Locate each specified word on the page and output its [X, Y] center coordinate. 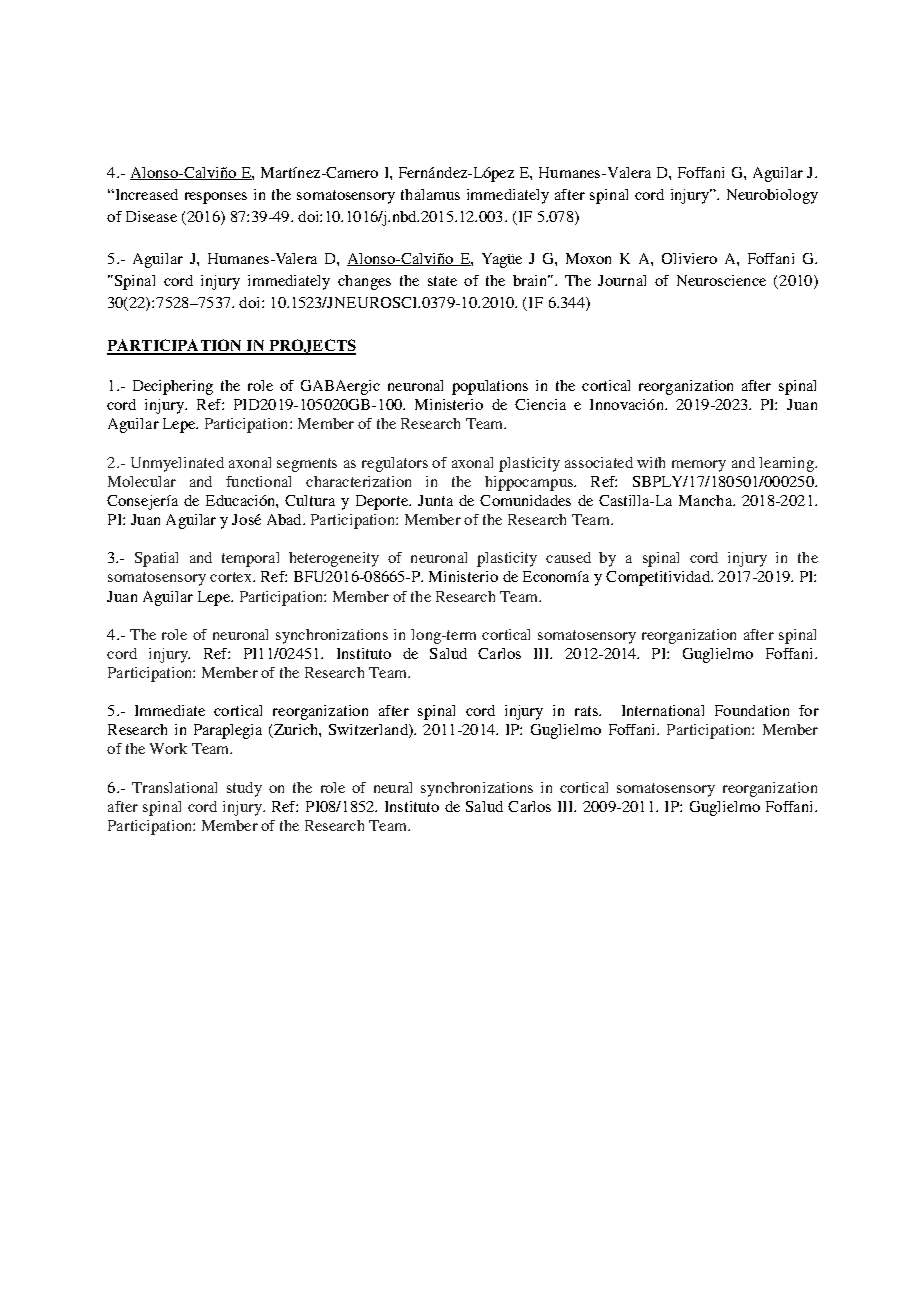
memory [699, 466]
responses [216, 198]
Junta [435, 500]
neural [393, 787]
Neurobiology [772, 196]
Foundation [752, 710]
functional [258, 481]
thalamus [430, 194]
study [244, 789]
